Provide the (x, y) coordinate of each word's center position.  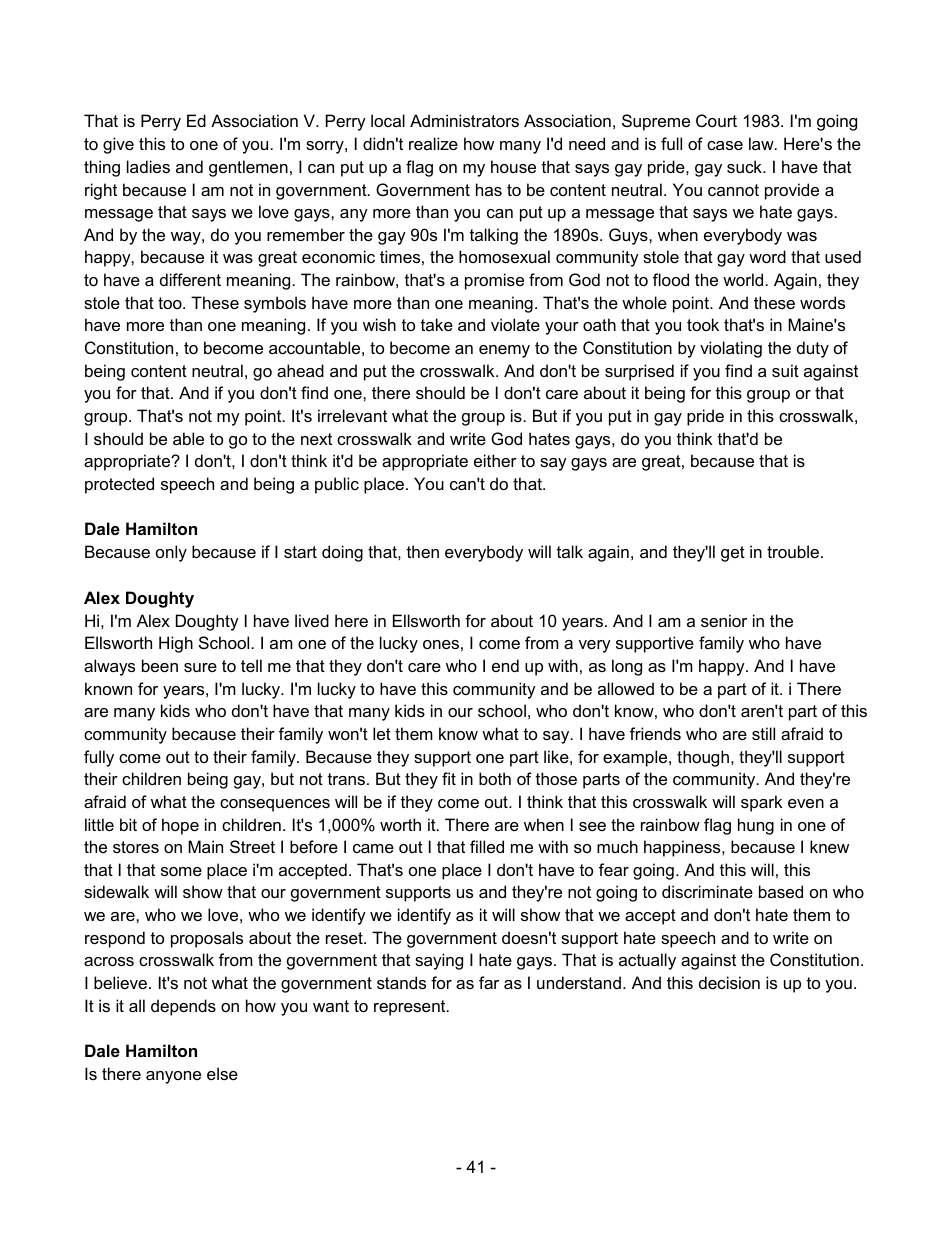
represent (411, 1008)
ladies (148, 166)
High (176, 644)
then (423, 551)
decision (729, 982)
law (762, 143)
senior (724, 620)
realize (433, 143)
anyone (173, 1077)
